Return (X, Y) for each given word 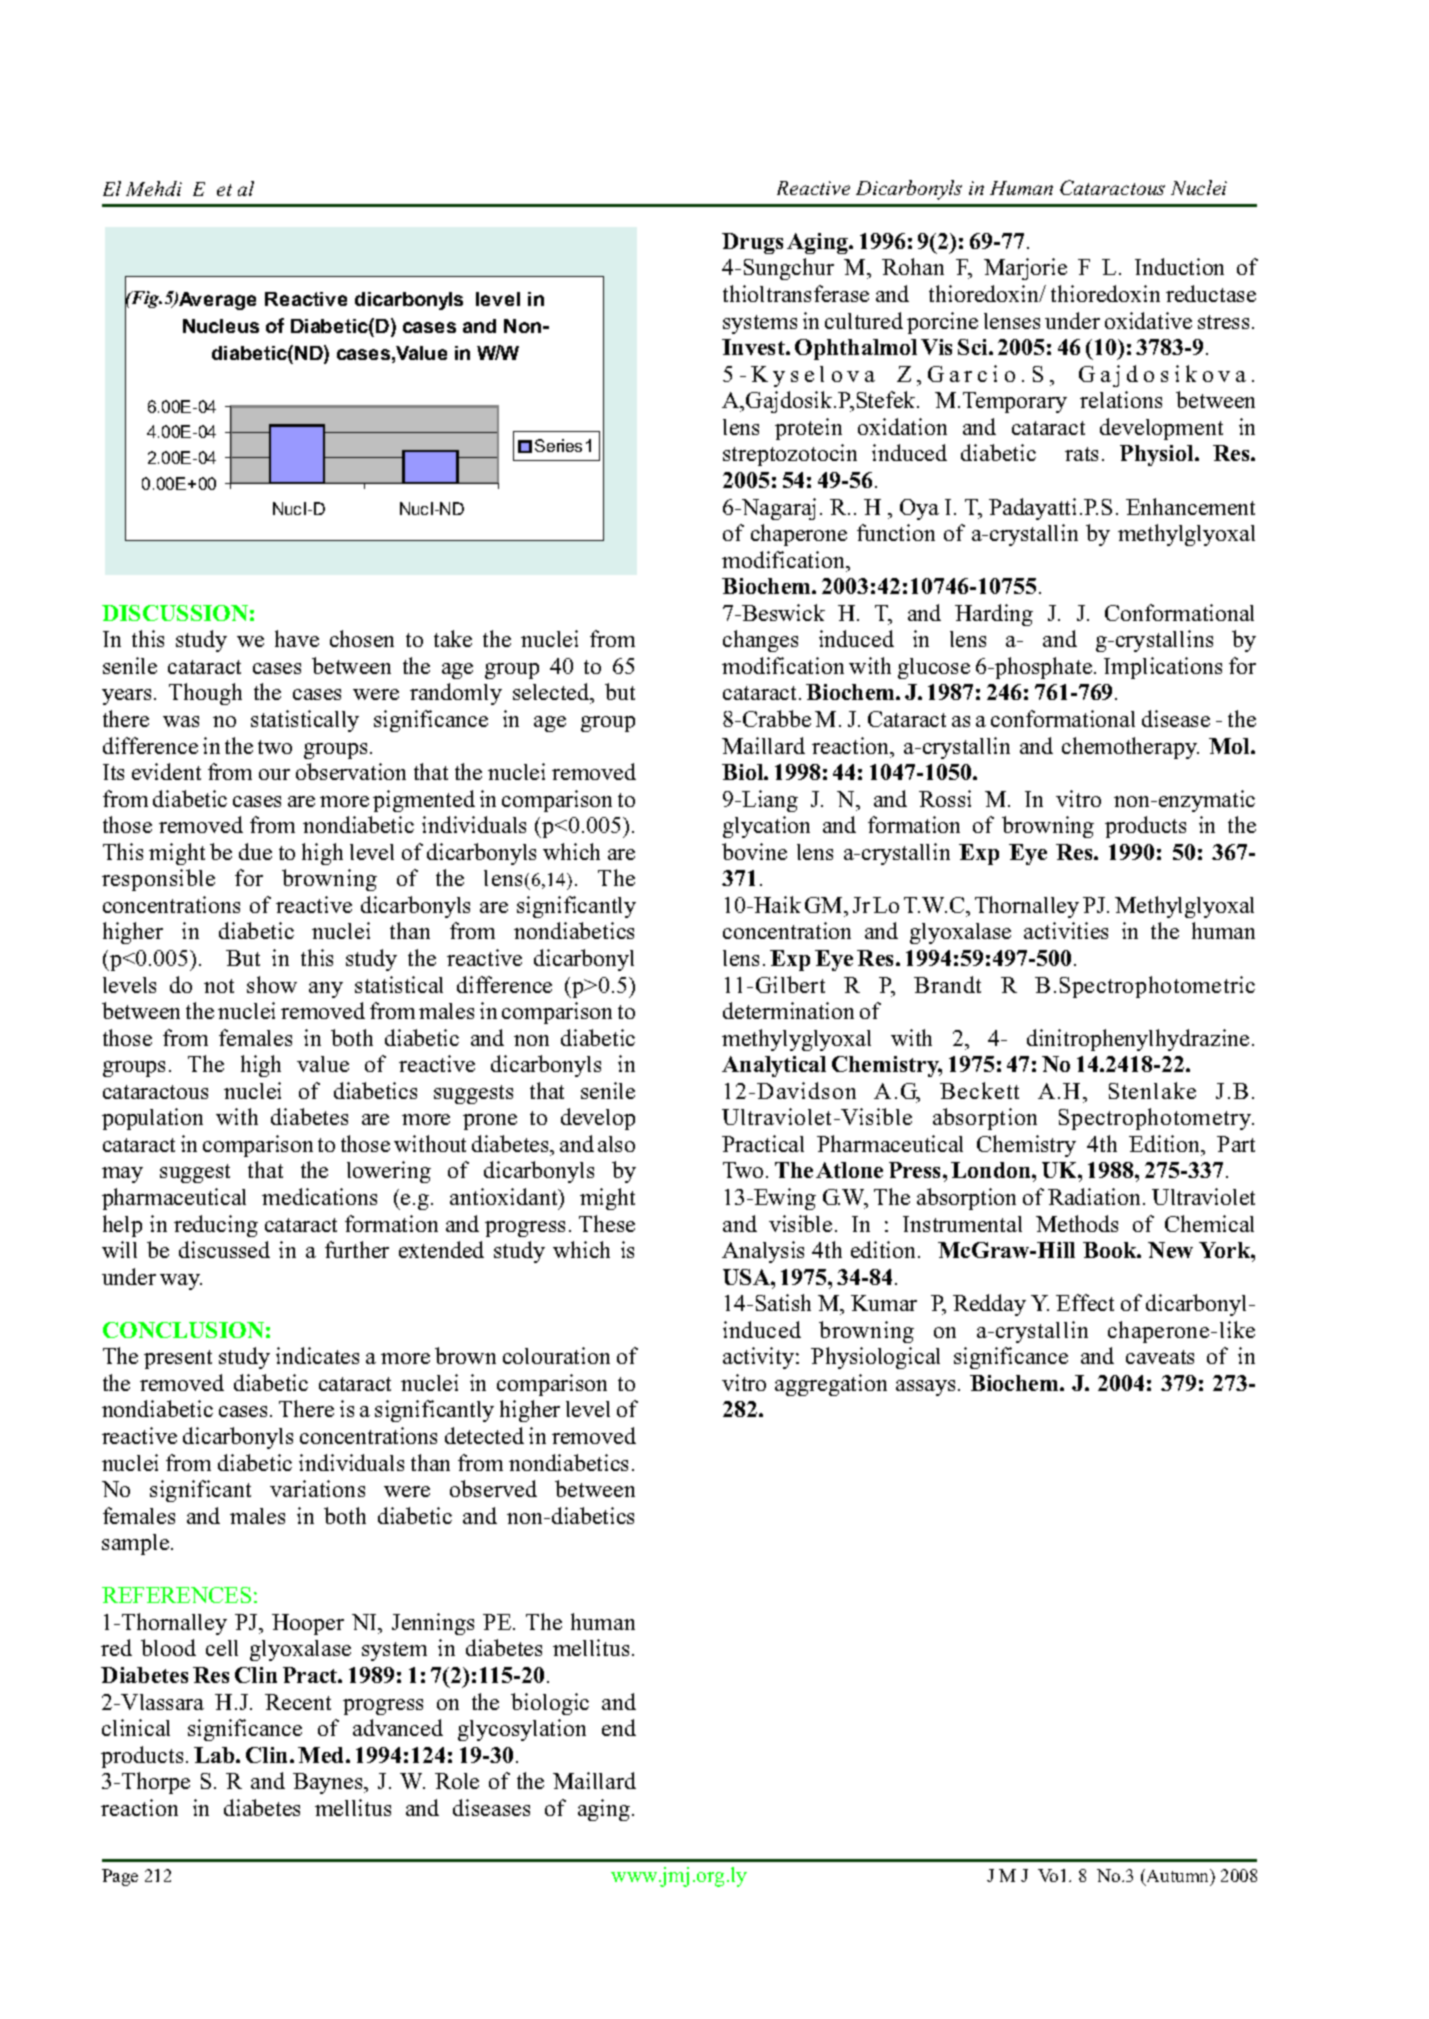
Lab (215, 1755)
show (272, 984)
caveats (1160, 1357)
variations (317, 1488)
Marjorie (1025, 269)
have (297, 638)
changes (760, 641)
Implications (1163, 668)
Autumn (1178, 1877)
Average (217, 301)
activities (1066, 930)
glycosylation (522, 1730)
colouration (556, 1355)
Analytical (774, 1066)
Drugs (752, 243)
